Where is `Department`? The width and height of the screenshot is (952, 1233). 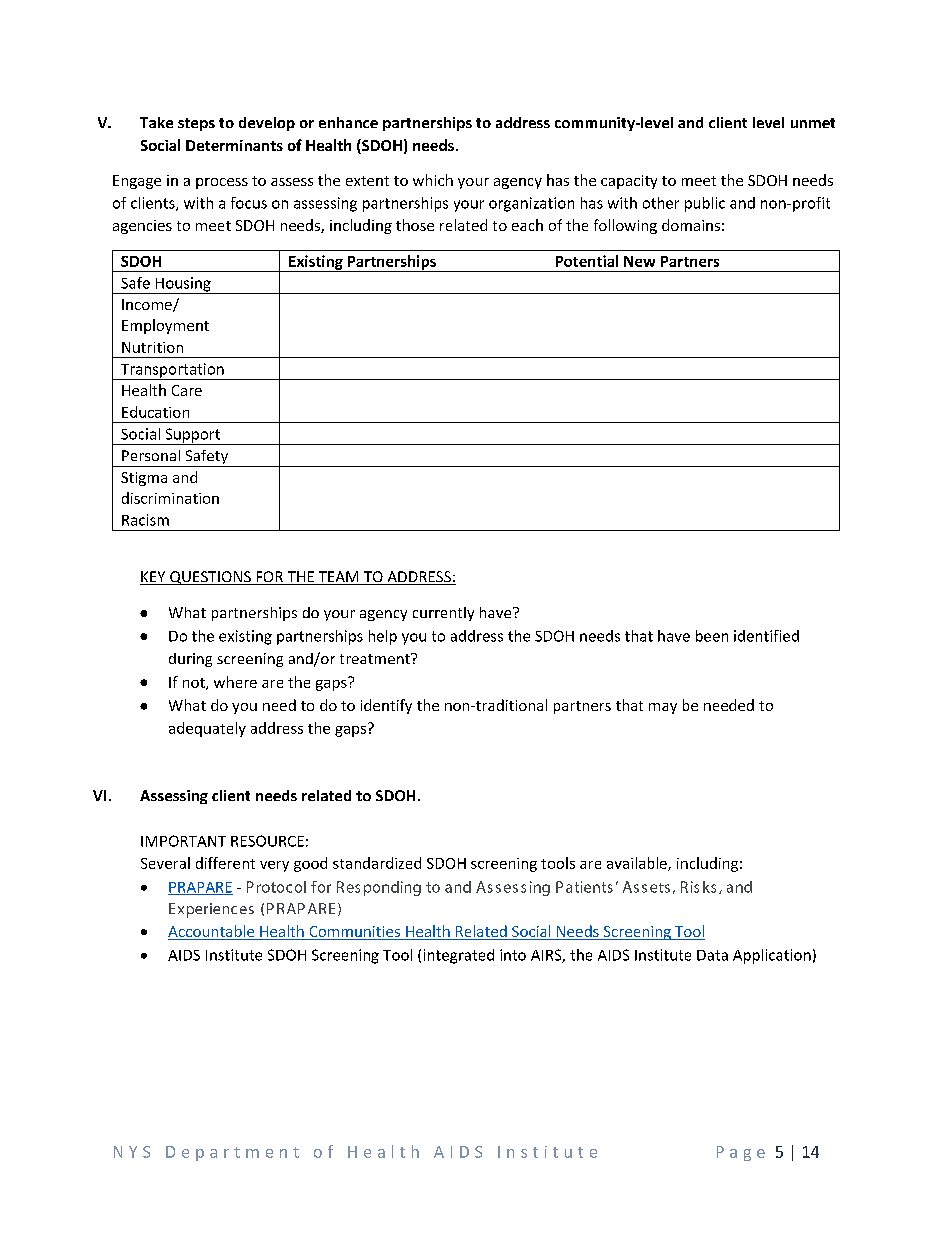 Department is located at coordinates (232, 1153).
